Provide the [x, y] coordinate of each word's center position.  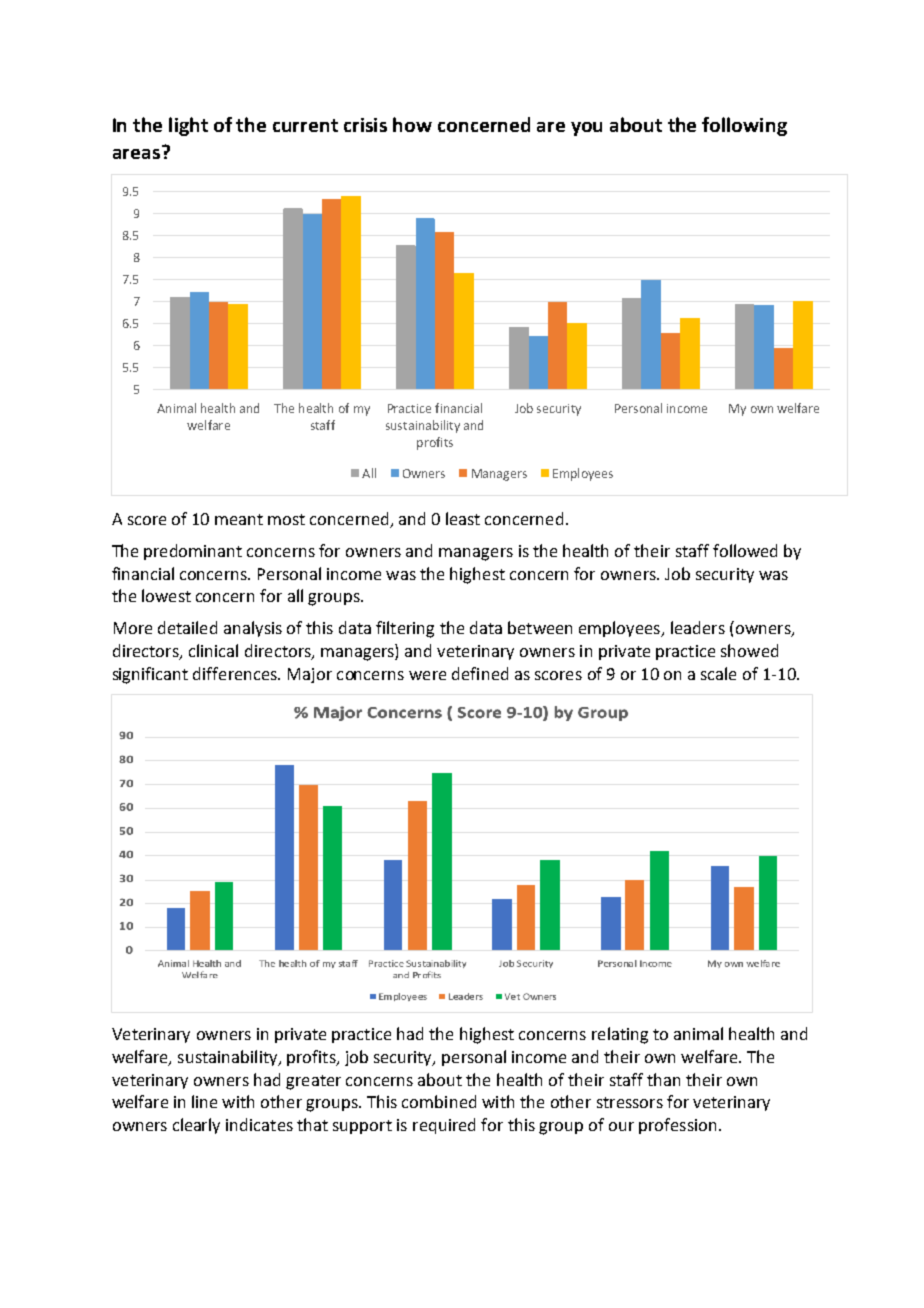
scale [718, 673]
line [204, 1101]
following [744, 126]
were [427, 675]
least [463, 518]
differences [236, 673]
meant [239, 519]
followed [745, 550]
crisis [365, 125]
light [188, 126]
